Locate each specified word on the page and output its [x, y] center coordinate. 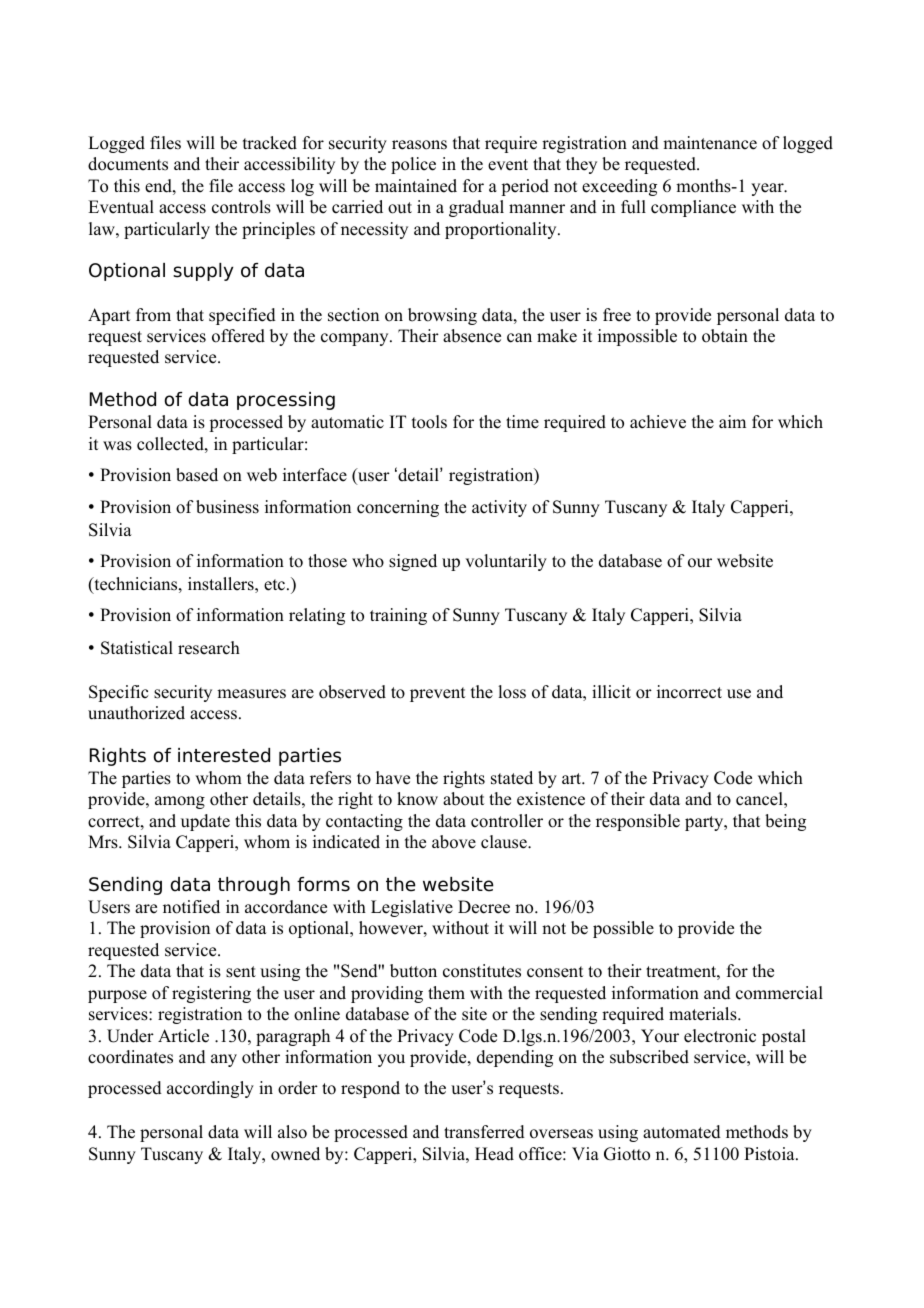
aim [732, 421]
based [197, 475]
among [180, 802]
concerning [398, 508]
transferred [484, 1132]
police [413, 165]
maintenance [710, 143]
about [463, 799]
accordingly [210, 1089]
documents [128, 164]
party [705, 823]
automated [682, 1132]
